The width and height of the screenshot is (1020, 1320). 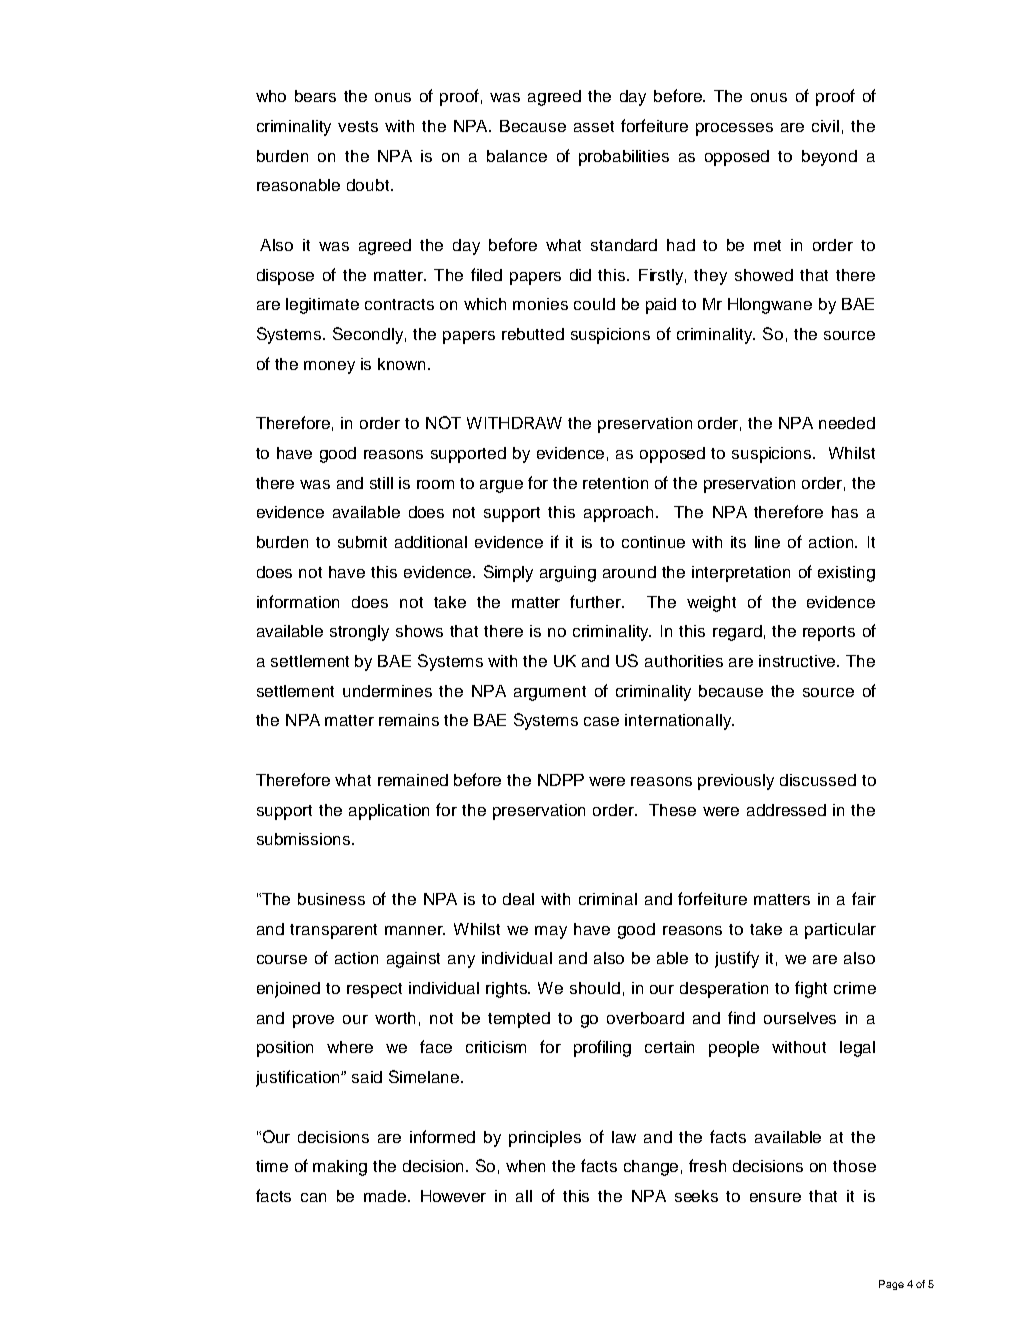 I want to click on should, so click(x=595, y=988).
